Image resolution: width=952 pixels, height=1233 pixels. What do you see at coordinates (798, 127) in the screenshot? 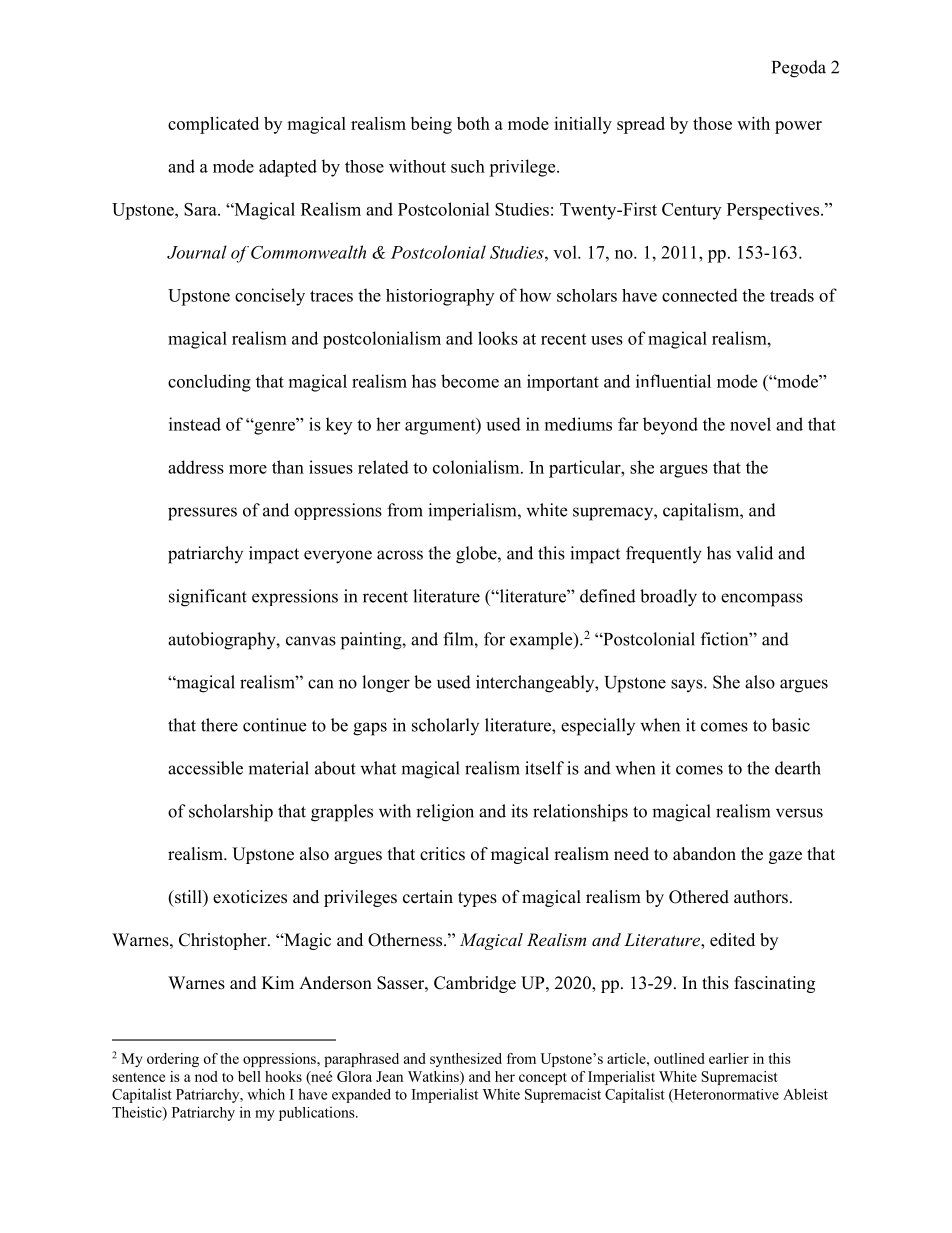
I see `power` at bounding box center [798, 127].
